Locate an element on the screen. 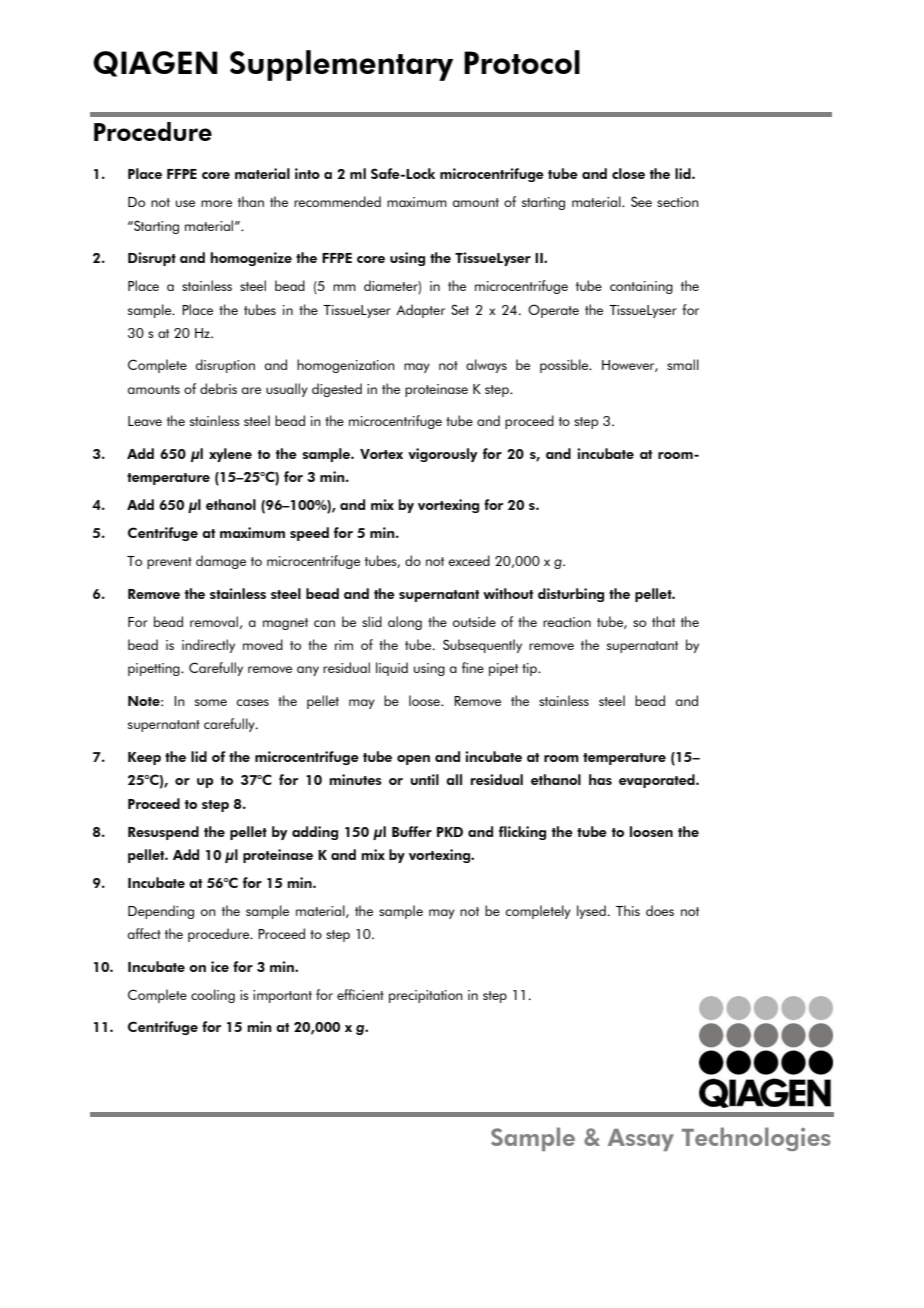  Protocol is located at coordinates (522, 62).
